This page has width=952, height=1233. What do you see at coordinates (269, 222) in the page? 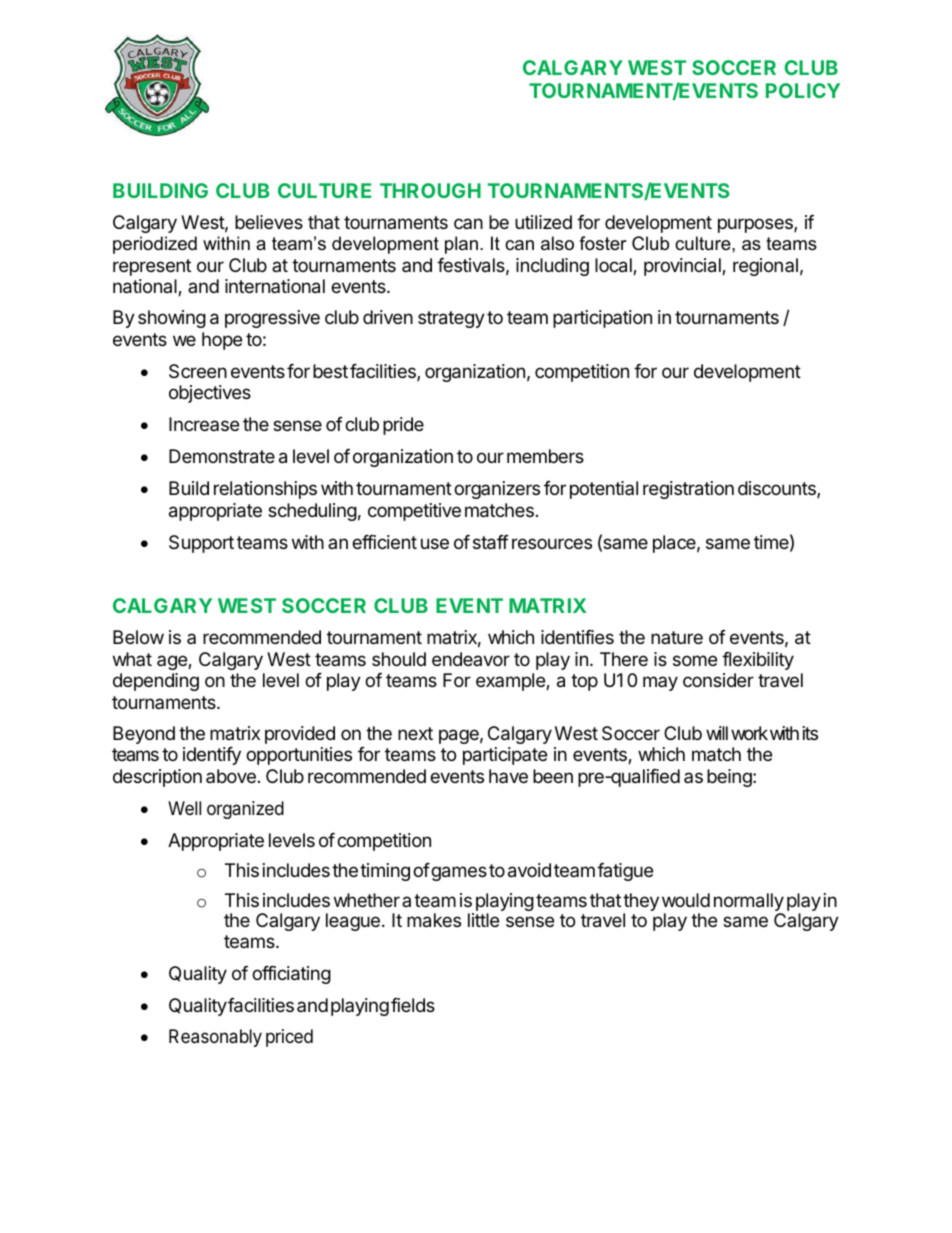
I see `believes` at bounding box center [269, 222].
